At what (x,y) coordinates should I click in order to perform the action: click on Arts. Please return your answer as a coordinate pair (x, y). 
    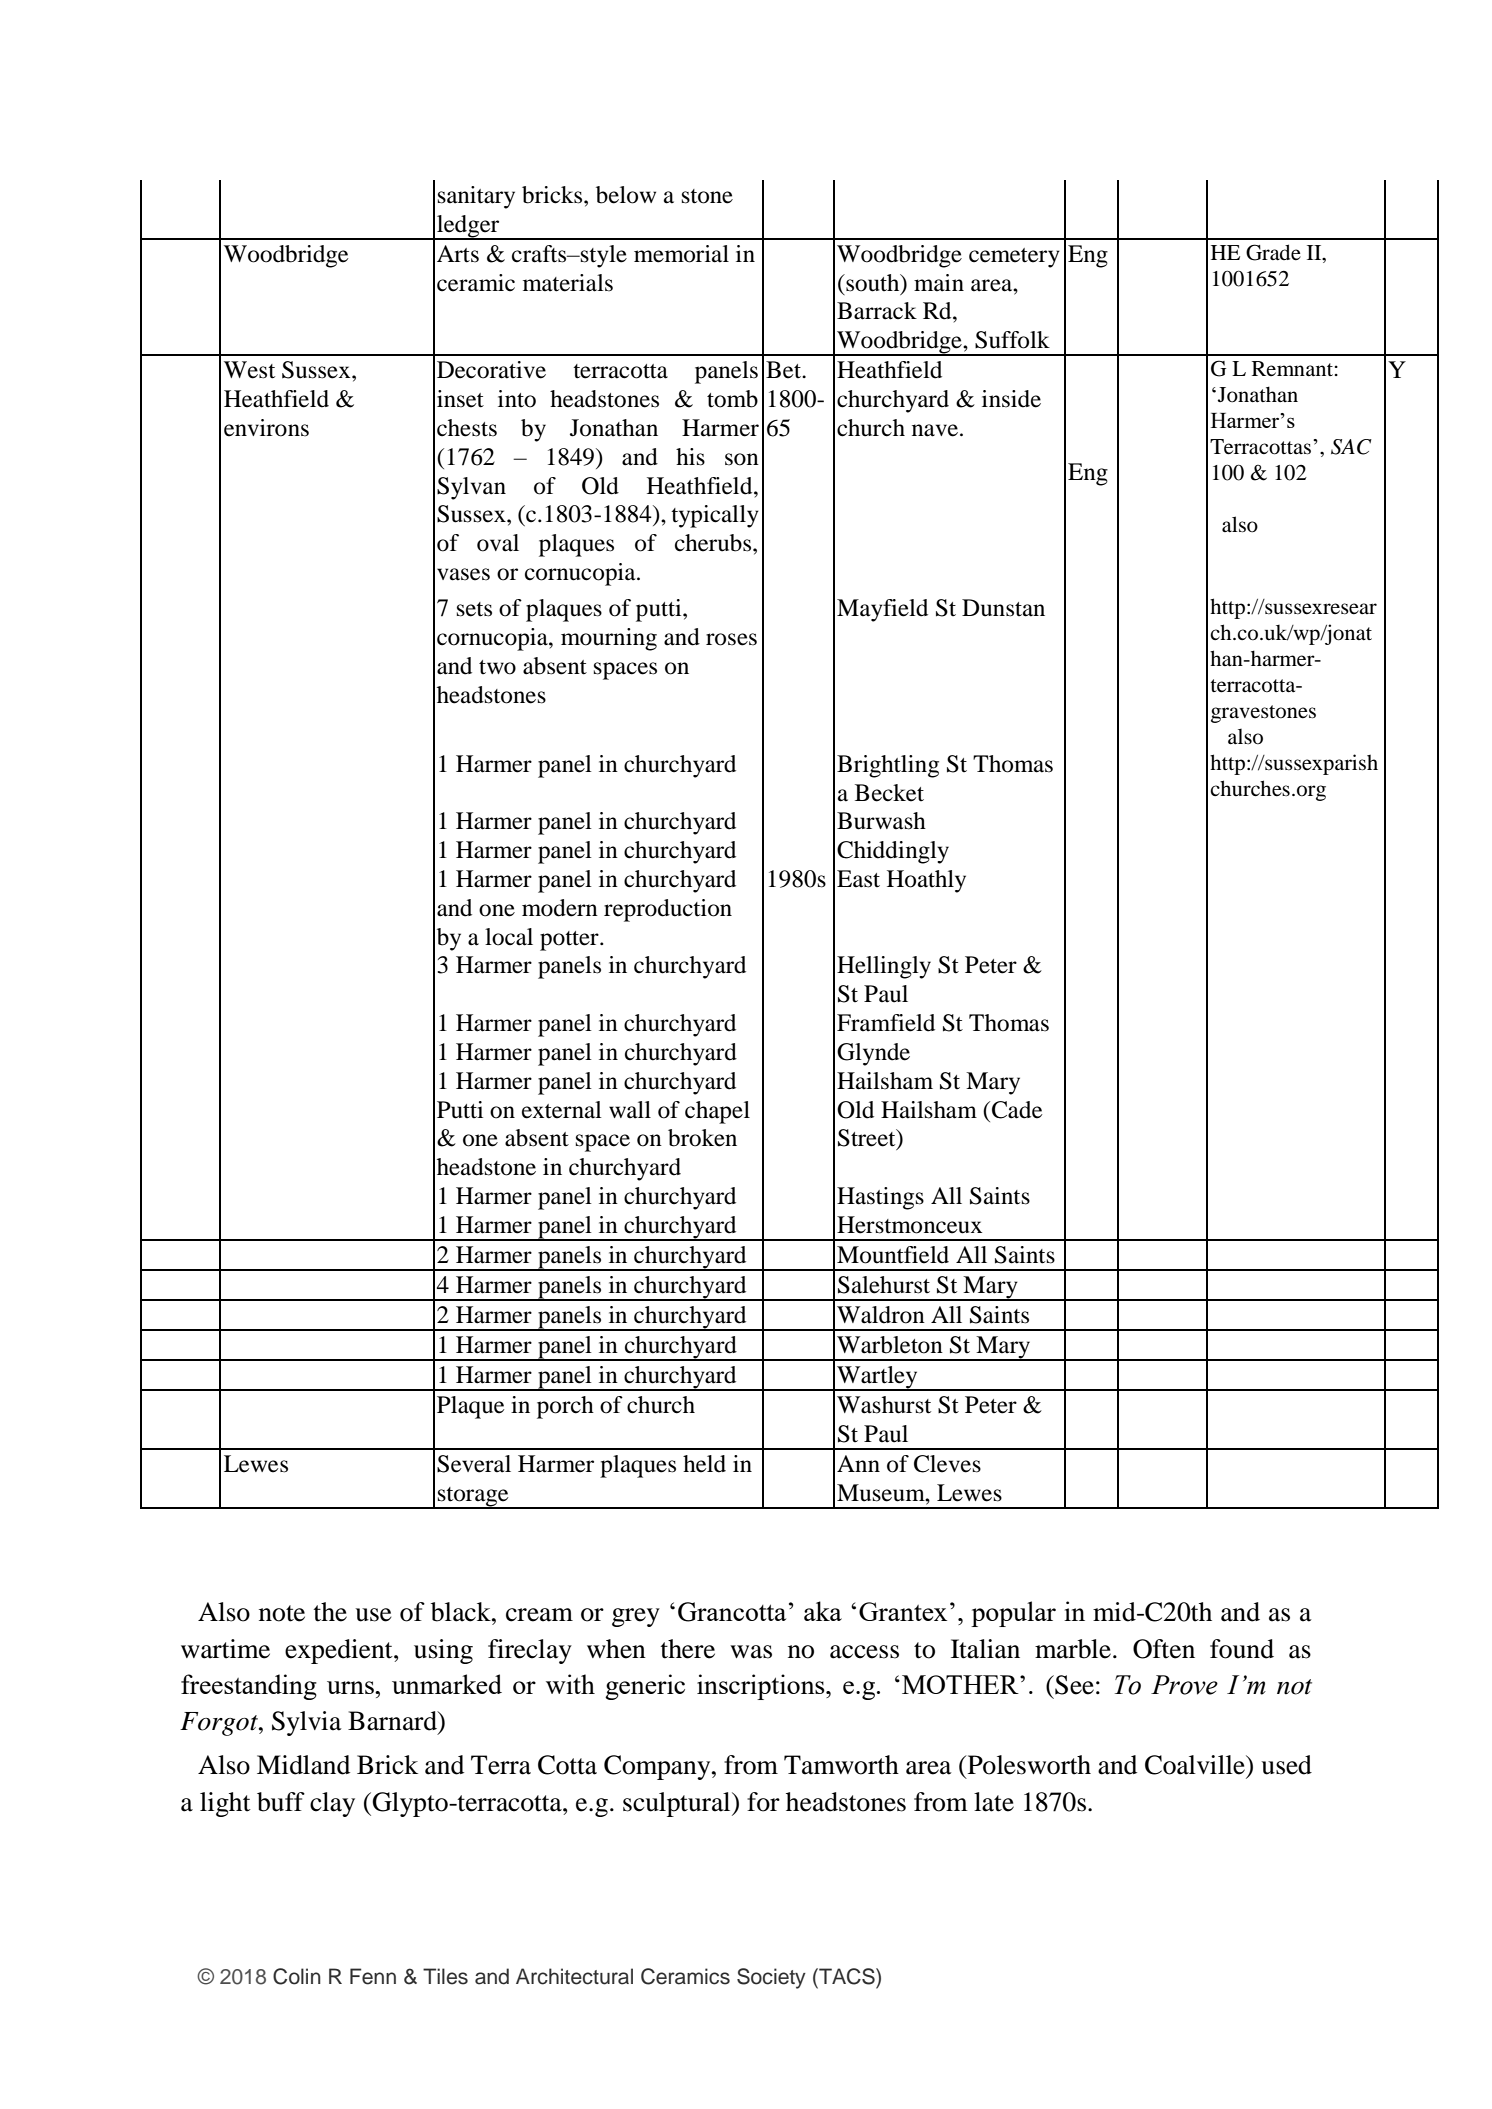
    Looking at the image, I should click on (458, 254).
